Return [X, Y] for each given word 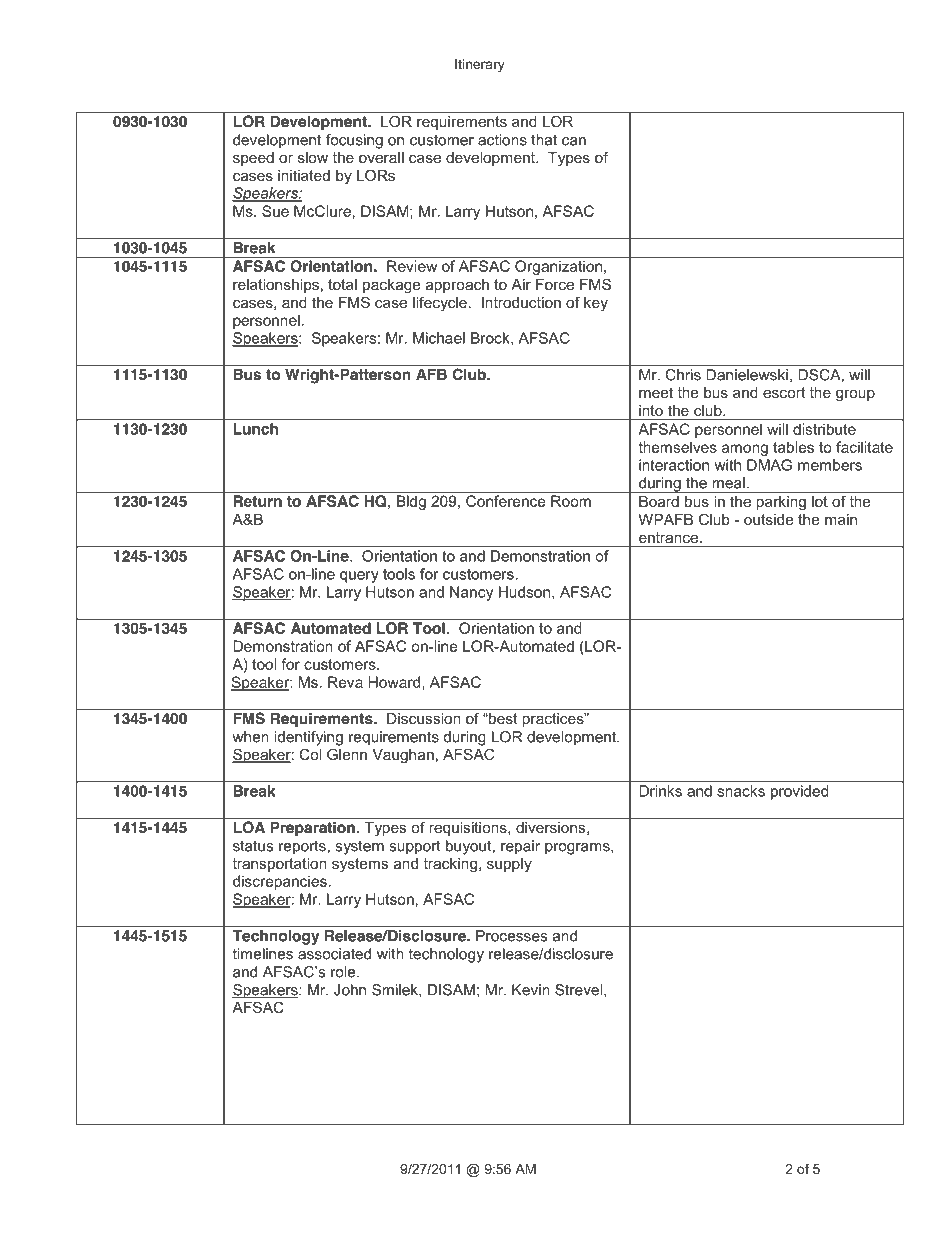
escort [784, 392]
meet [656, 392]
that [544, 140]
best [502, 718]
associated [334, 954]
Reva [345, 682]
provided [799, 792]
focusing [354, 141]
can [574, 141]
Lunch [256, 429]
